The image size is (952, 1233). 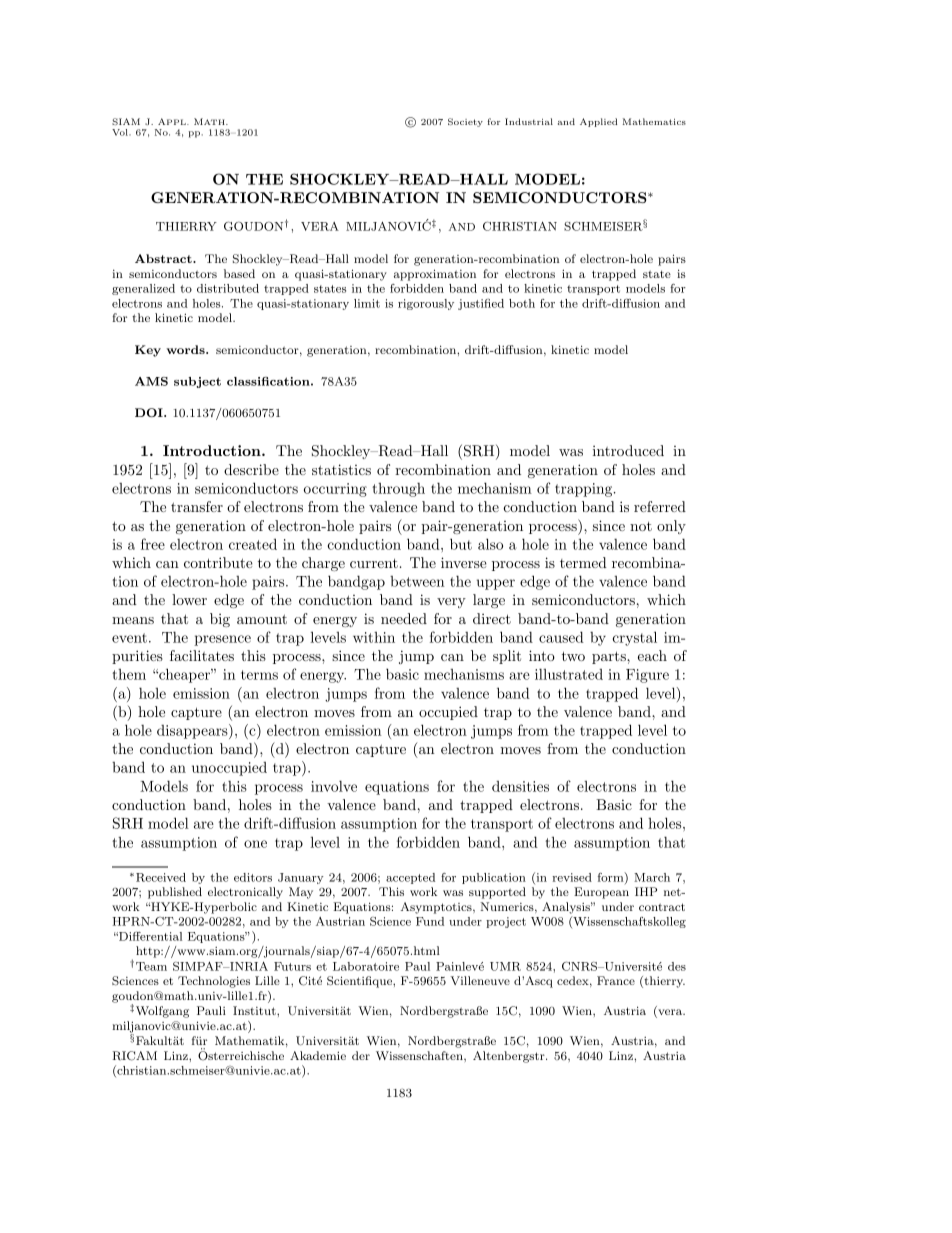 I want to click on rigorously, so click(x=426, y=304).
